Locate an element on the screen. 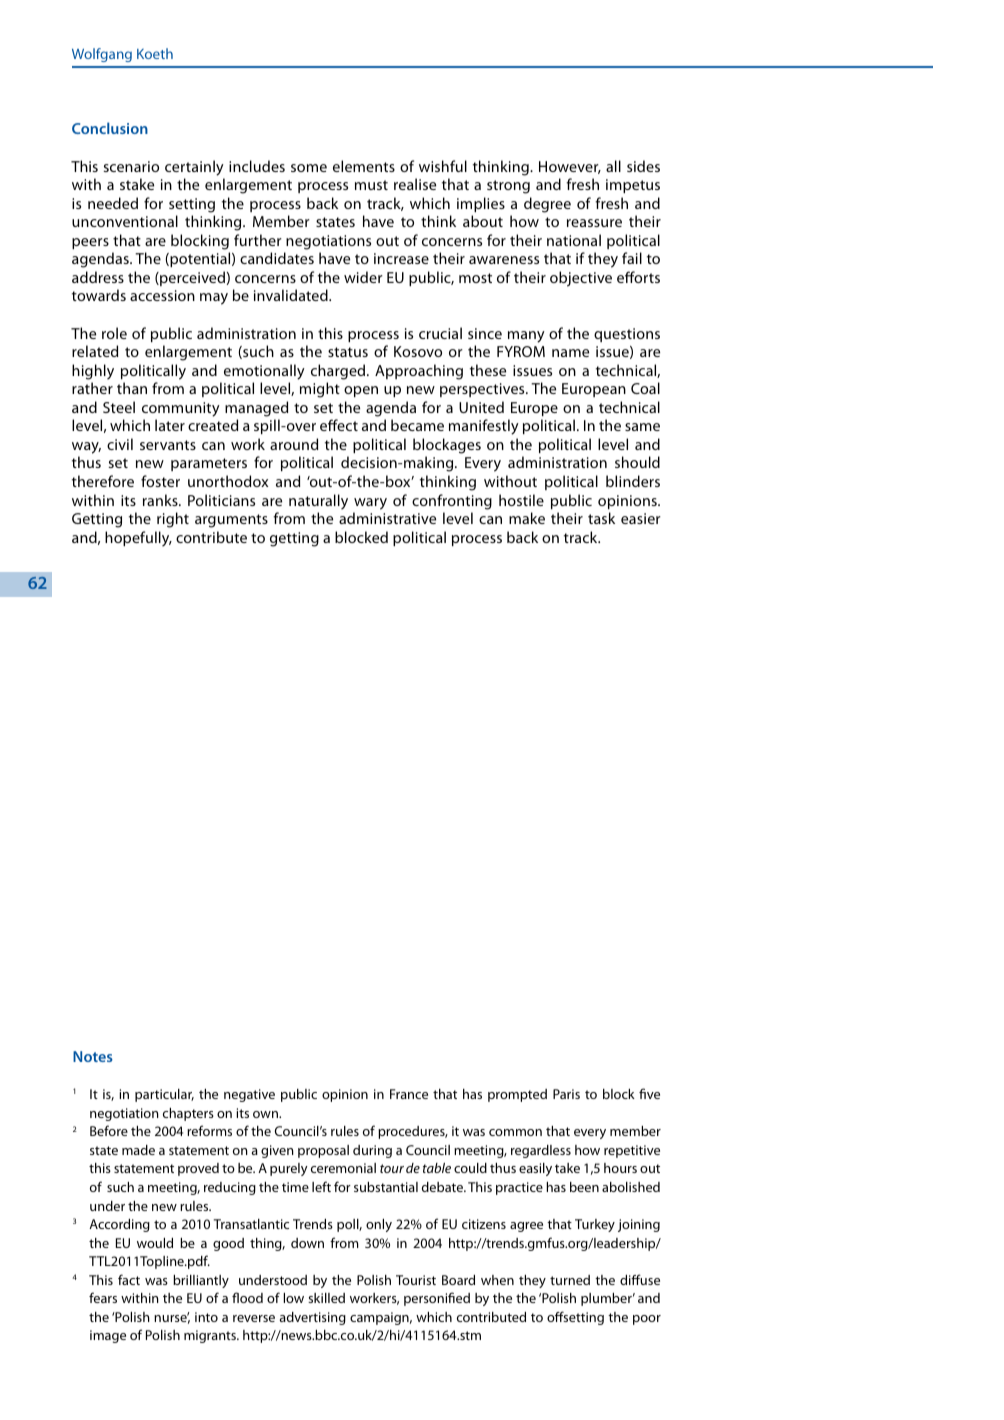 This screenshot has width=1004, height=1420. elements is located at coordinates (364, 166).
